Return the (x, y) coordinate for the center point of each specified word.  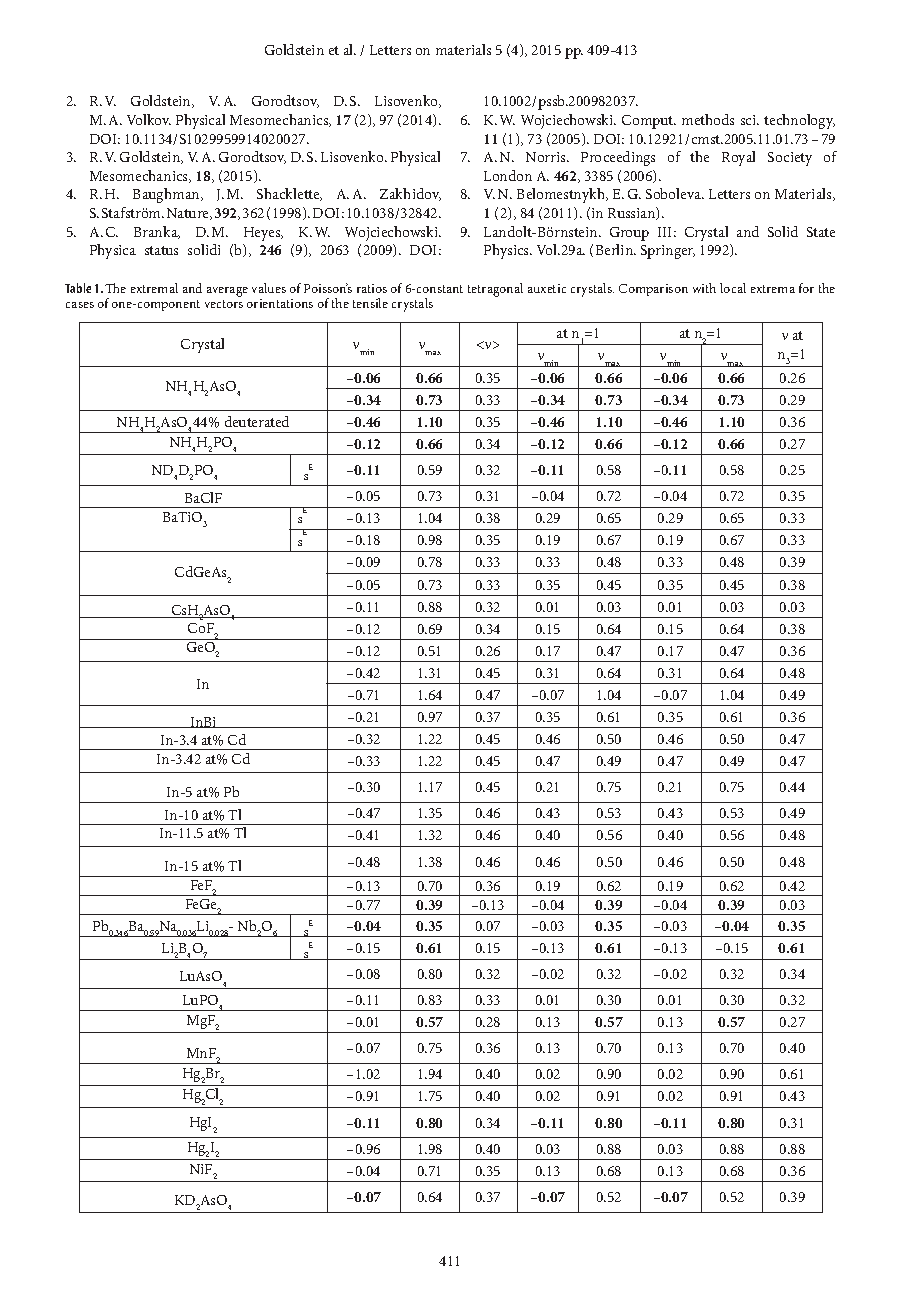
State (821, 232)
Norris (547, 157)
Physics (507, 251)
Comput (649, 122)
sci (750, 120)
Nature (189, 214)
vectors (224, 304)
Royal (738, 158)
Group (629, 234)
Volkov (149, 119)
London (508, 175)
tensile (370, 303)
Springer (668, 252)
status (161, 250)
